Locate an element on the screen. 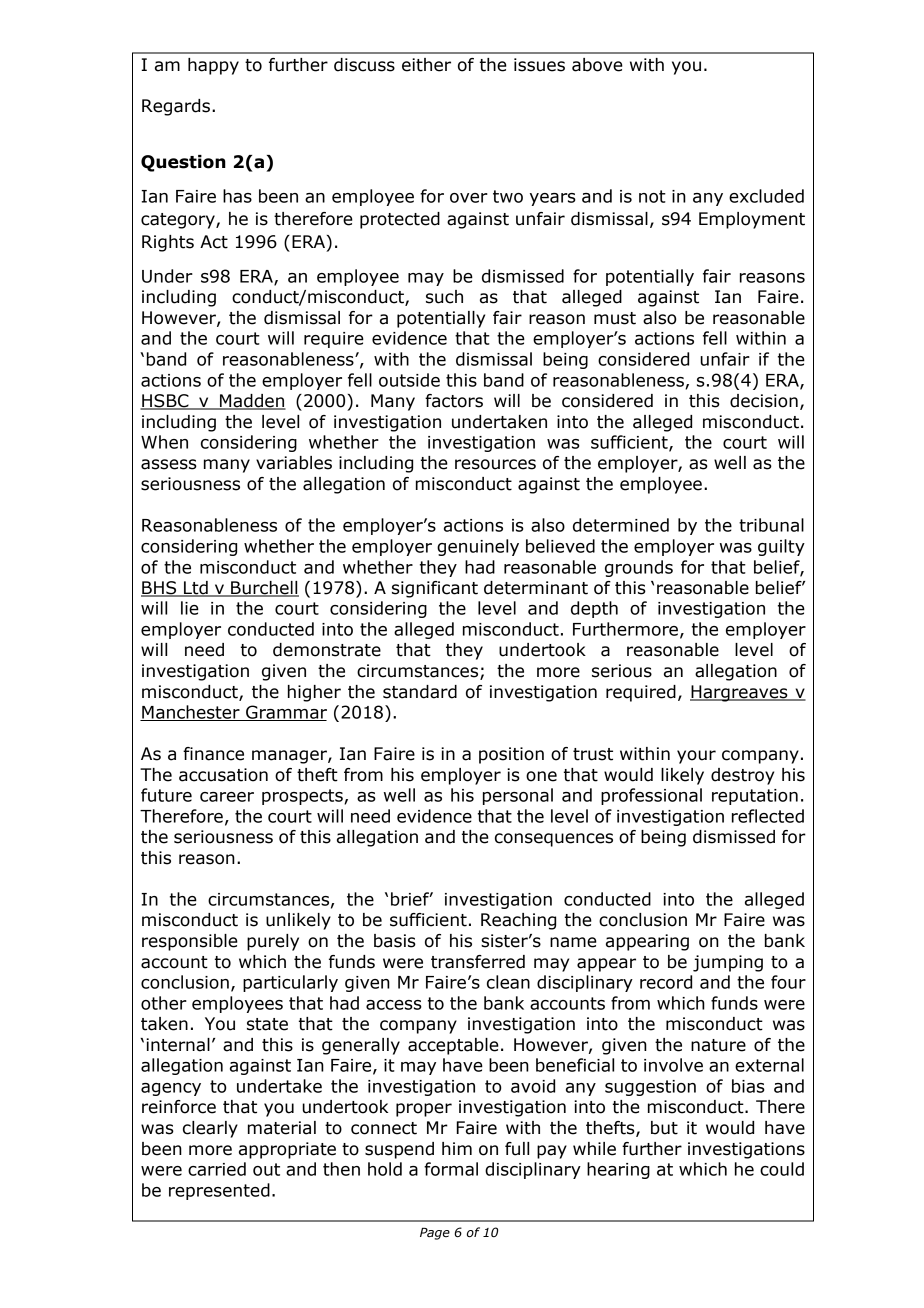  tribunal is located at coordinates (771, 525).
